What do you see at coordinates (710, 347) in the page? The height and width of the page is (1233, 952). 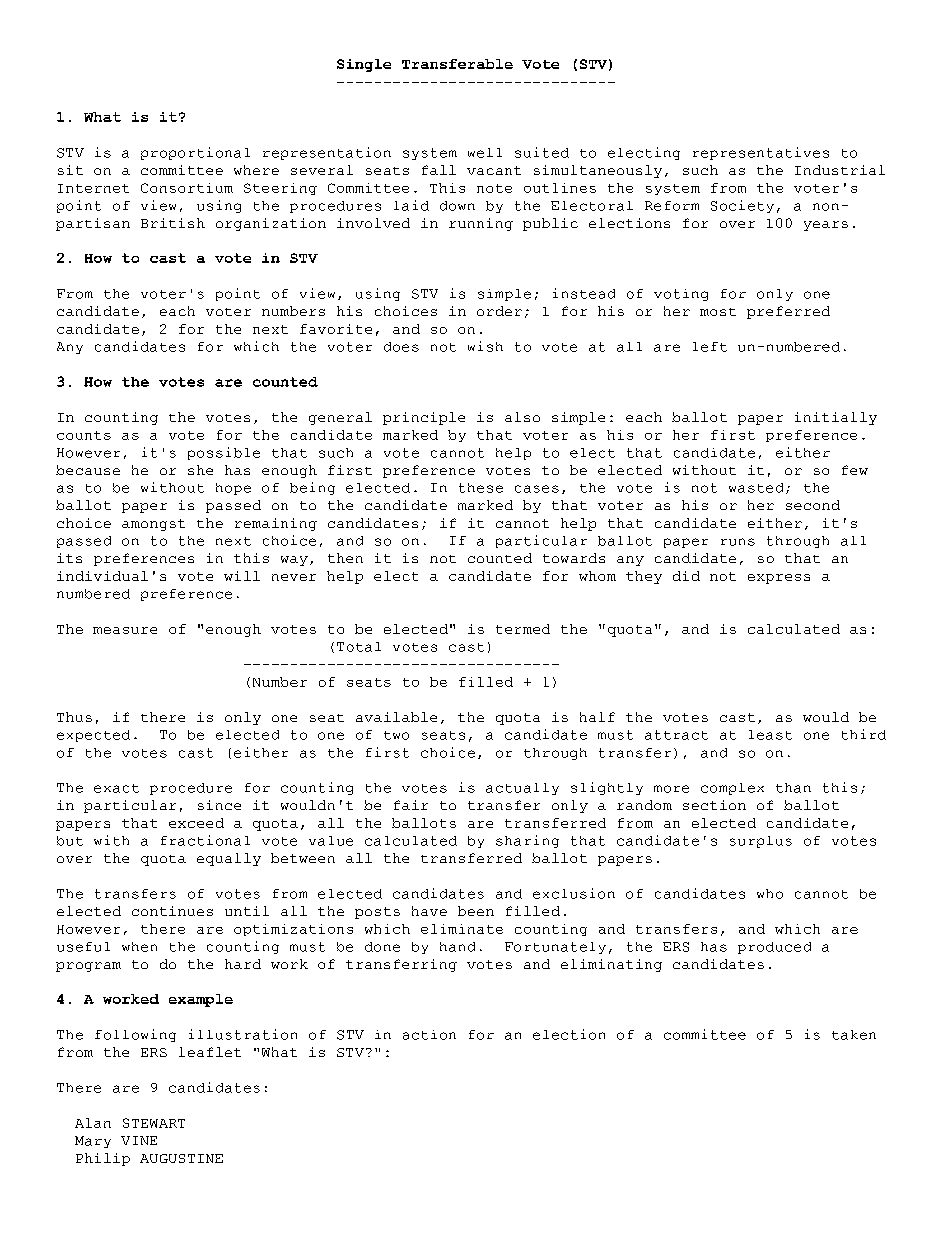 I see `left` at bounding box center [710, 347].
